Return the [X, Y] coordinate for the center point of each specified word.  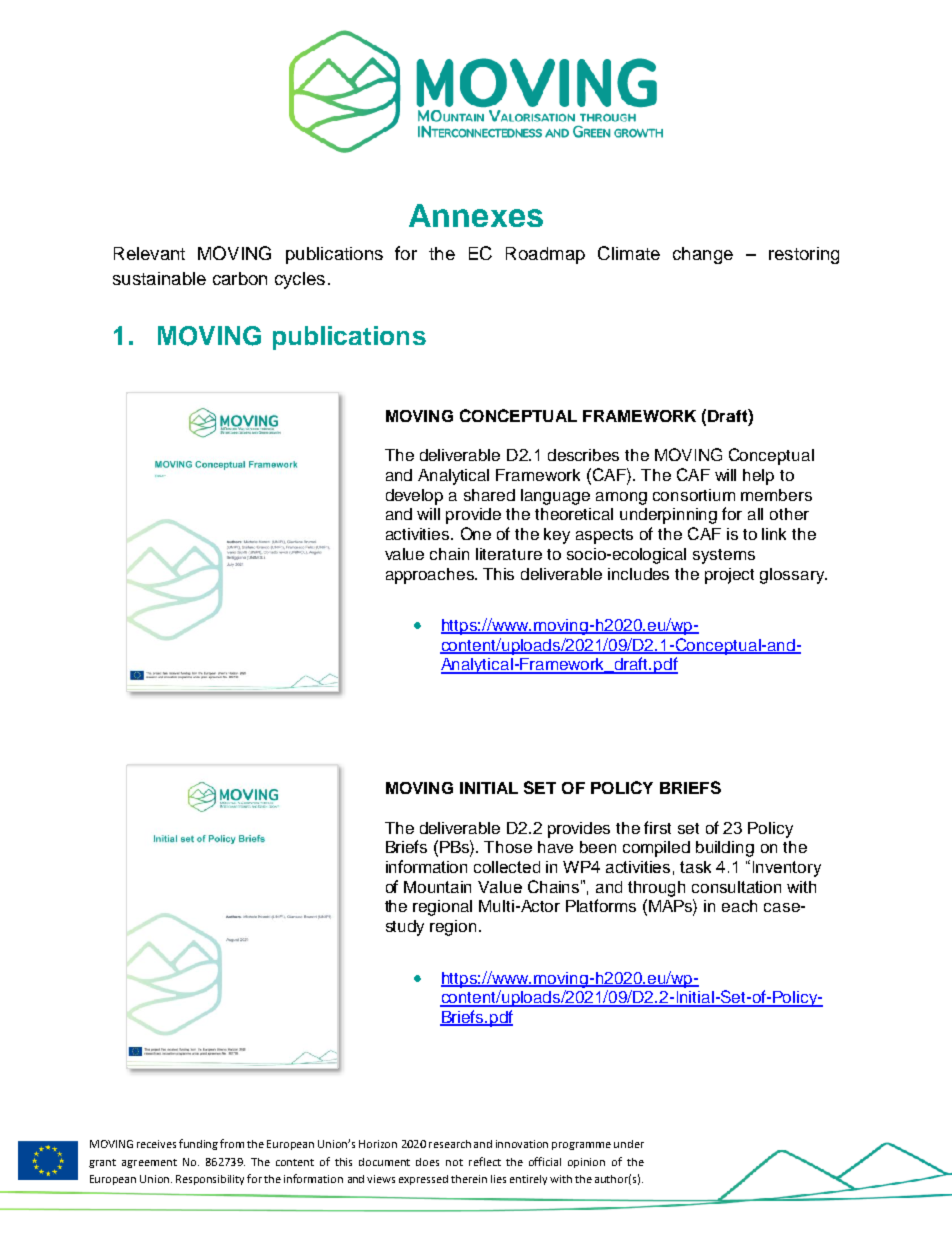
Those [508, 847]
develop [414, 497]
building [725, 849]
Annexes [476, 215]
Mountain [437, 887]
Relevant [149, 253]
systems [724, 556]
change [703, 255]
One [476, 533]
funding [198, 1144]
